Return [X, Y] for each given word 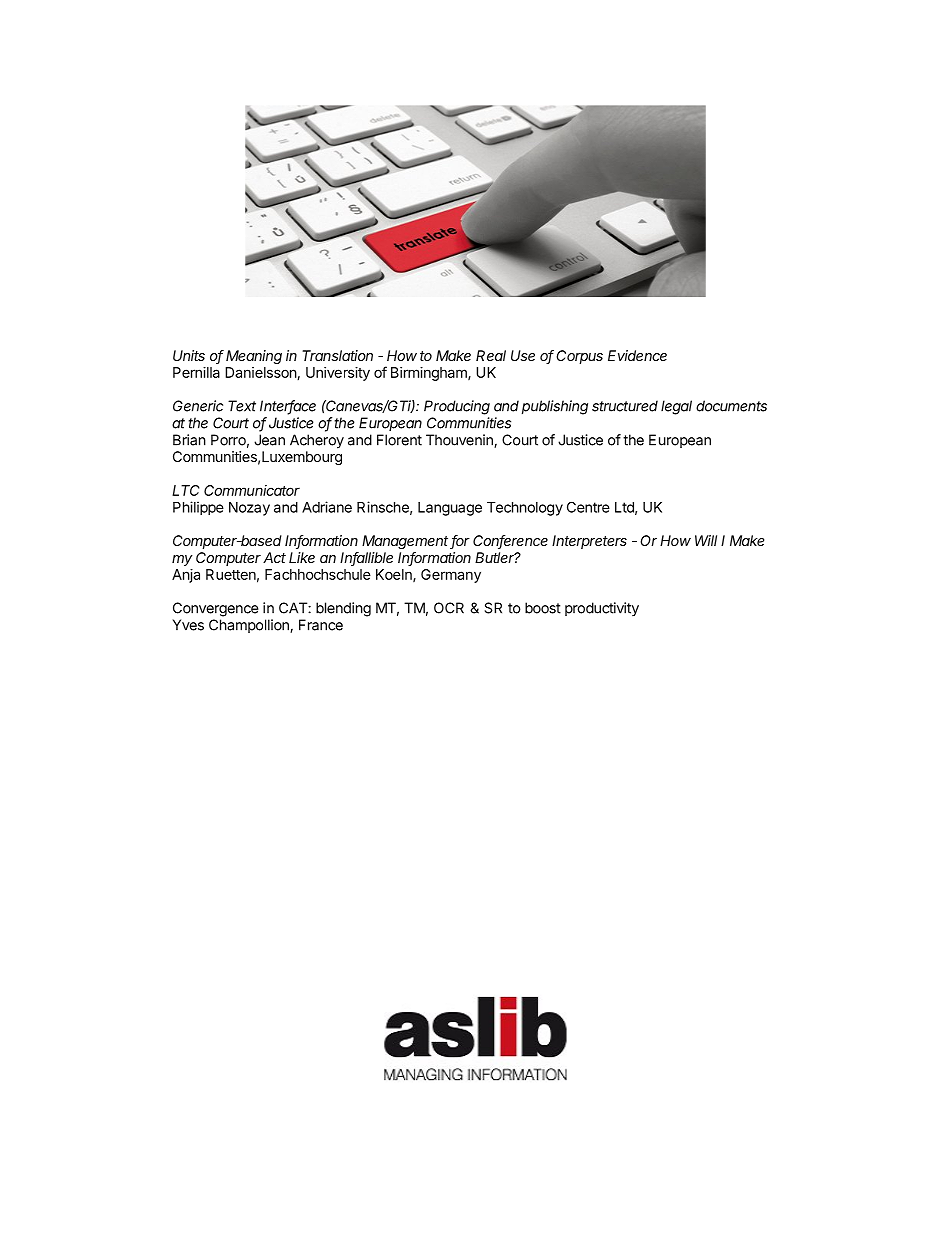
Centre [588, 507]
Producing [457, 407]
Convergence [216, 609]
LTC [185, 490]
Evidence [637, 355]
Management [406, 542]
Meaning [254, 357]
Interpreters [589, 542]
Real [491, 355]
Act [274, 557]
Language [450, 509]
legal [676, 407]
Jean [269, 440]
